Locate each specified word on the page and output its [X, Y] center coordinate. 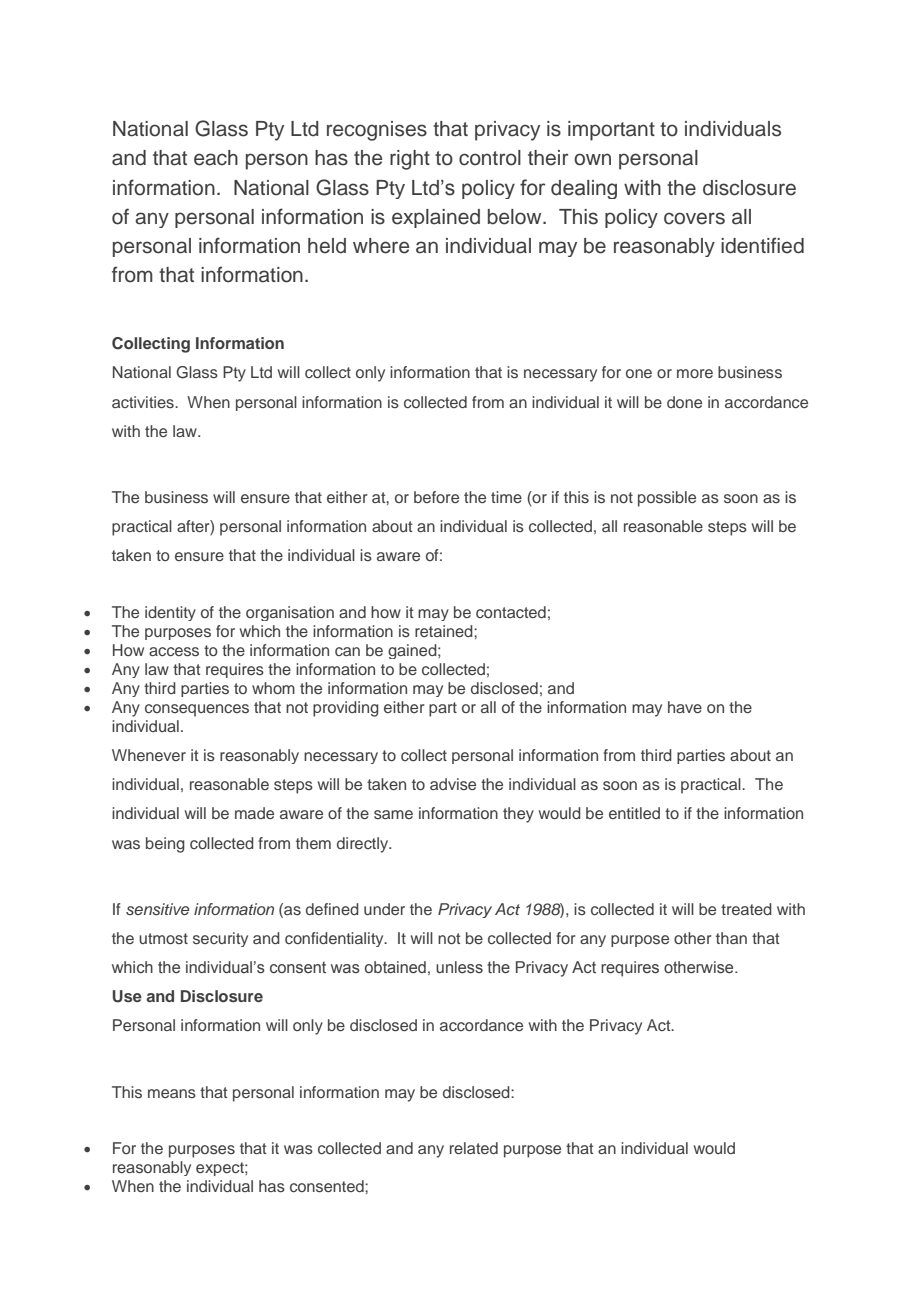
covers [694, 218]
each [216, 158]
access [174, 651]
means [172, 1093]
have [685, 707]
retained [445, 631]
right [410, 160]
